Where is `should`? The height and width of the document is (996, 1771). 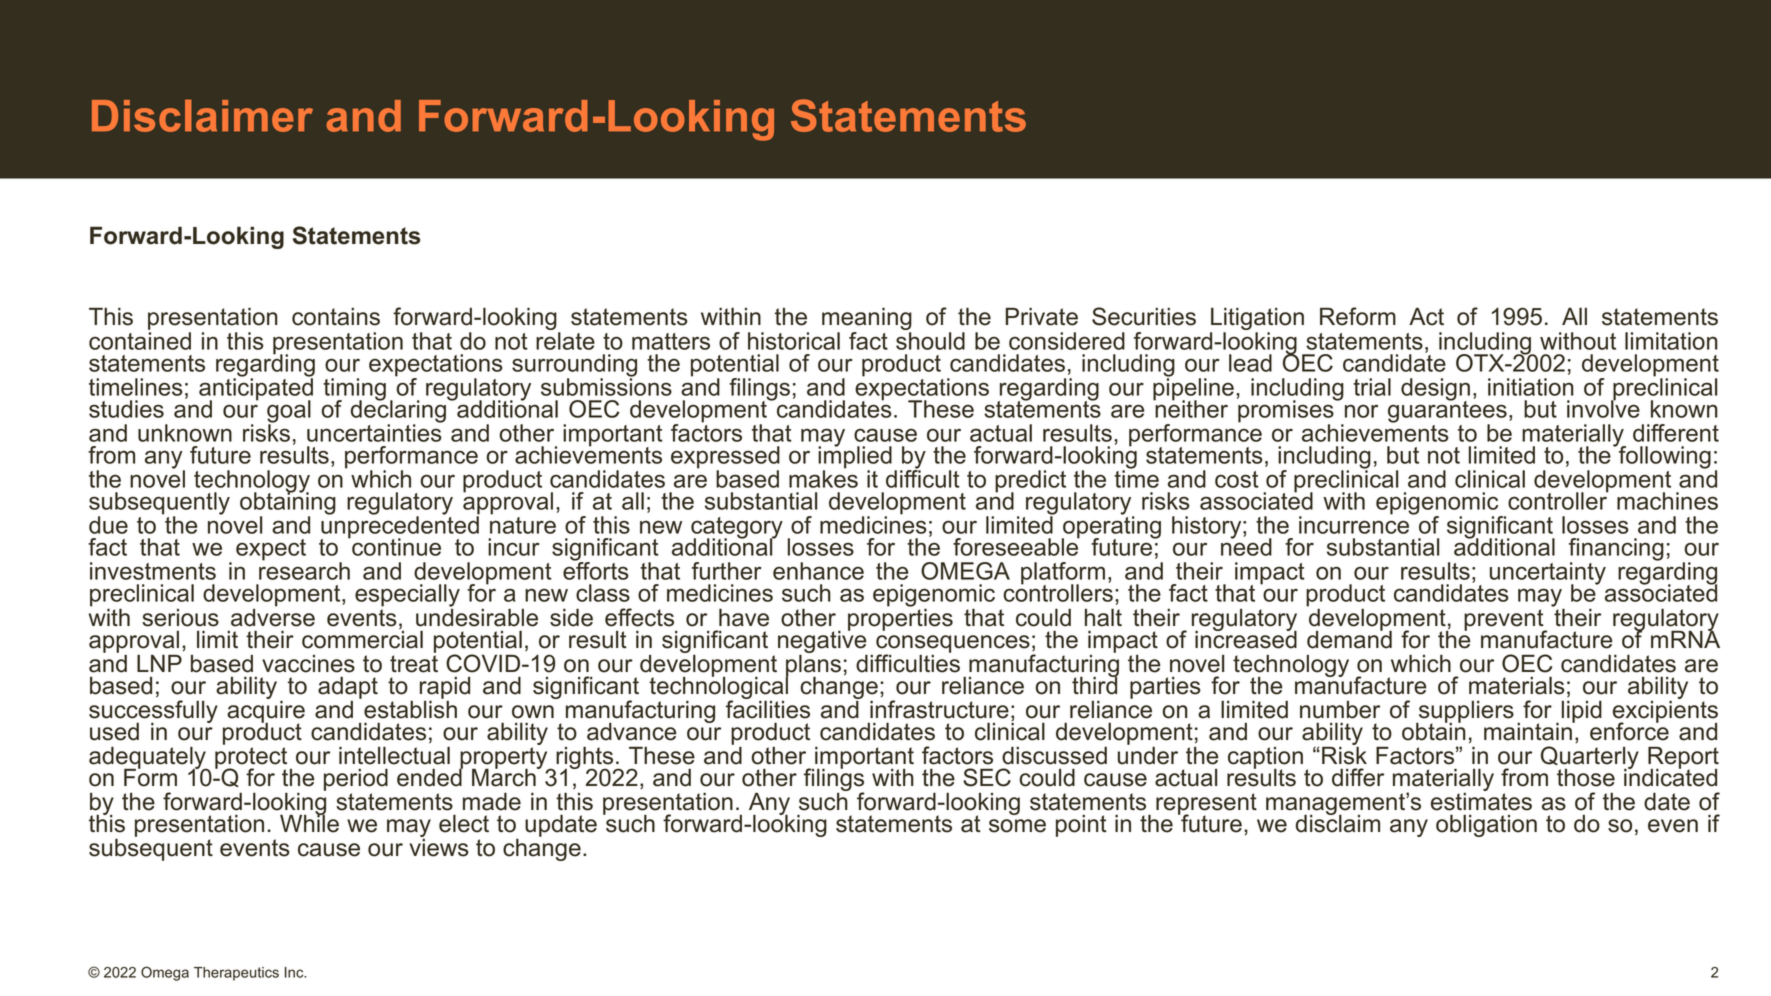
should is located at coordinates (930, 341).
